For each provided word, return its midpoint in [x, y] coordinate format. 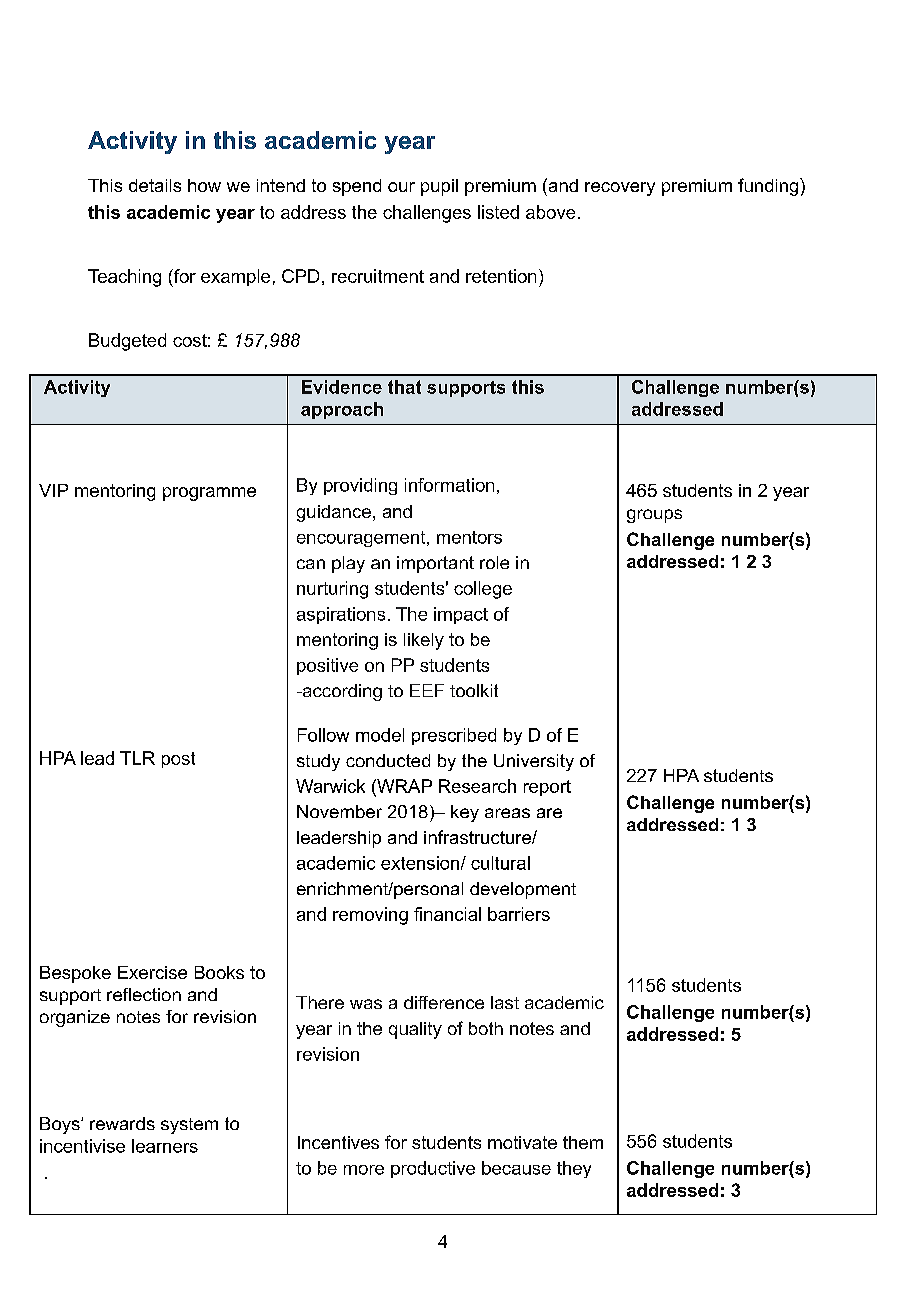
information [449, 485]
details [155, 185]
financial [447, 914]
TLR [137, 758]
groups [654, 516]
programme [209, 494]
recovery [620, 189]
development [523, 890]
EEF [427, 690]
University [534, 762]
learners [165, 1146]
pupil [439, 187]
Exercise [152, 972]
